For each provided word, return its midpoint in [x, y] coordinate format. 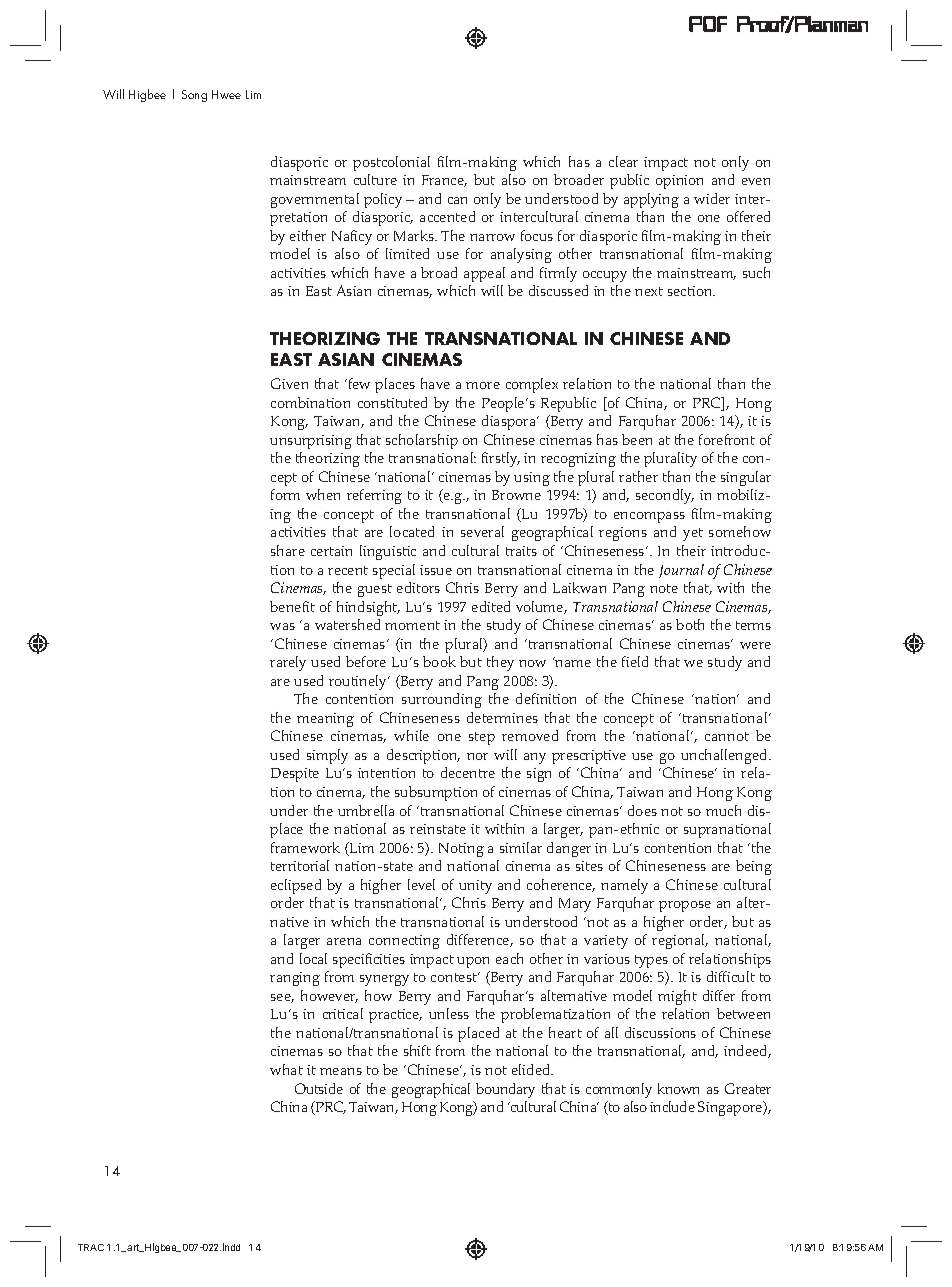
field [635, 661]
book [439, 661]
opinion [679, 182]
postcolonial [391, 163]
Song [194, 96]
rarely [288, 663]
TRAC [91, 1247]
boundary [505, 1090]
